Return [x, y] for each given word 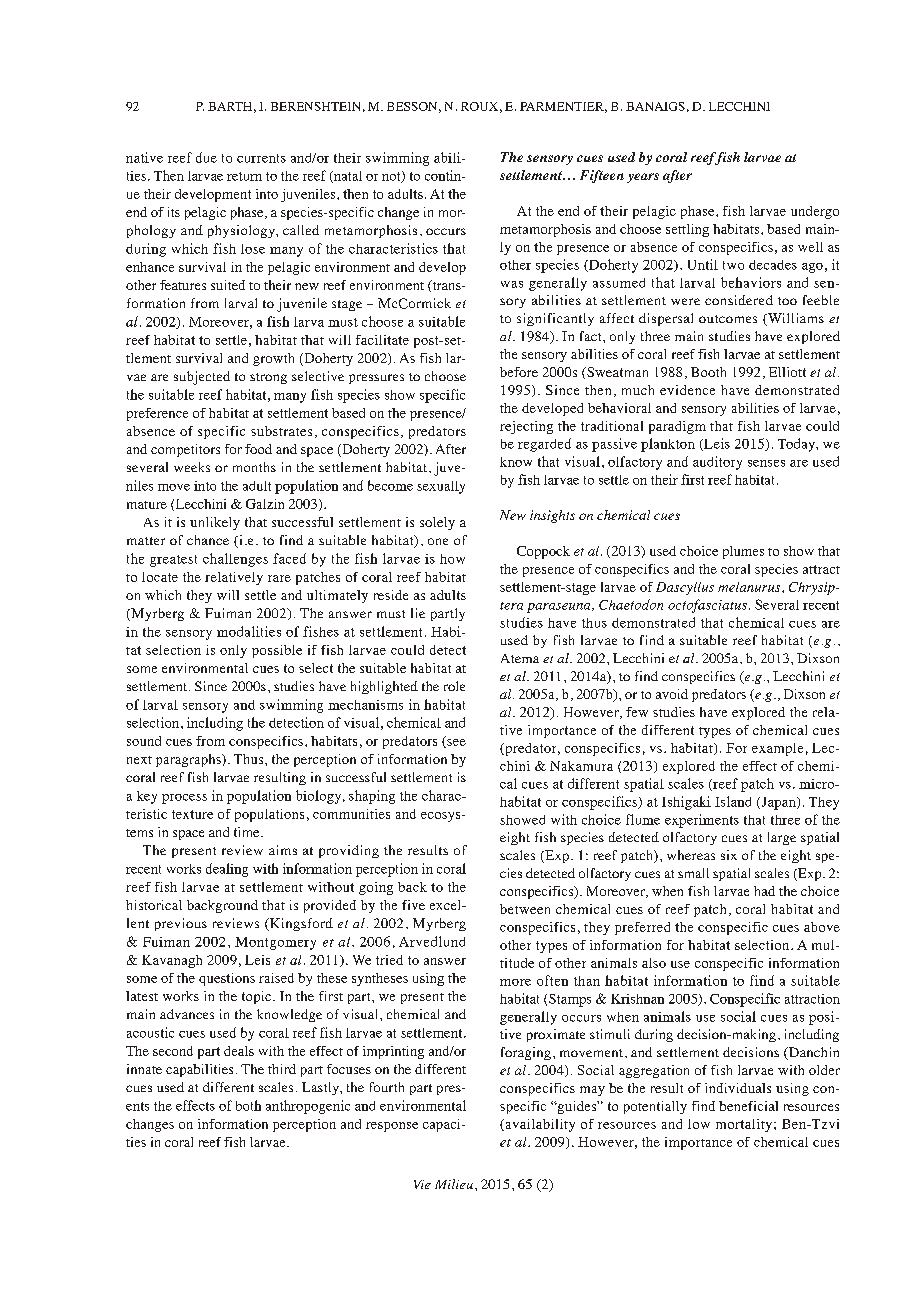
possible [277, 651]
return [244, 176]
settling [687, 230]
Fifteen [602, 176]
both [248, 1105]
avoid [672, 694]
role [454, 686]
